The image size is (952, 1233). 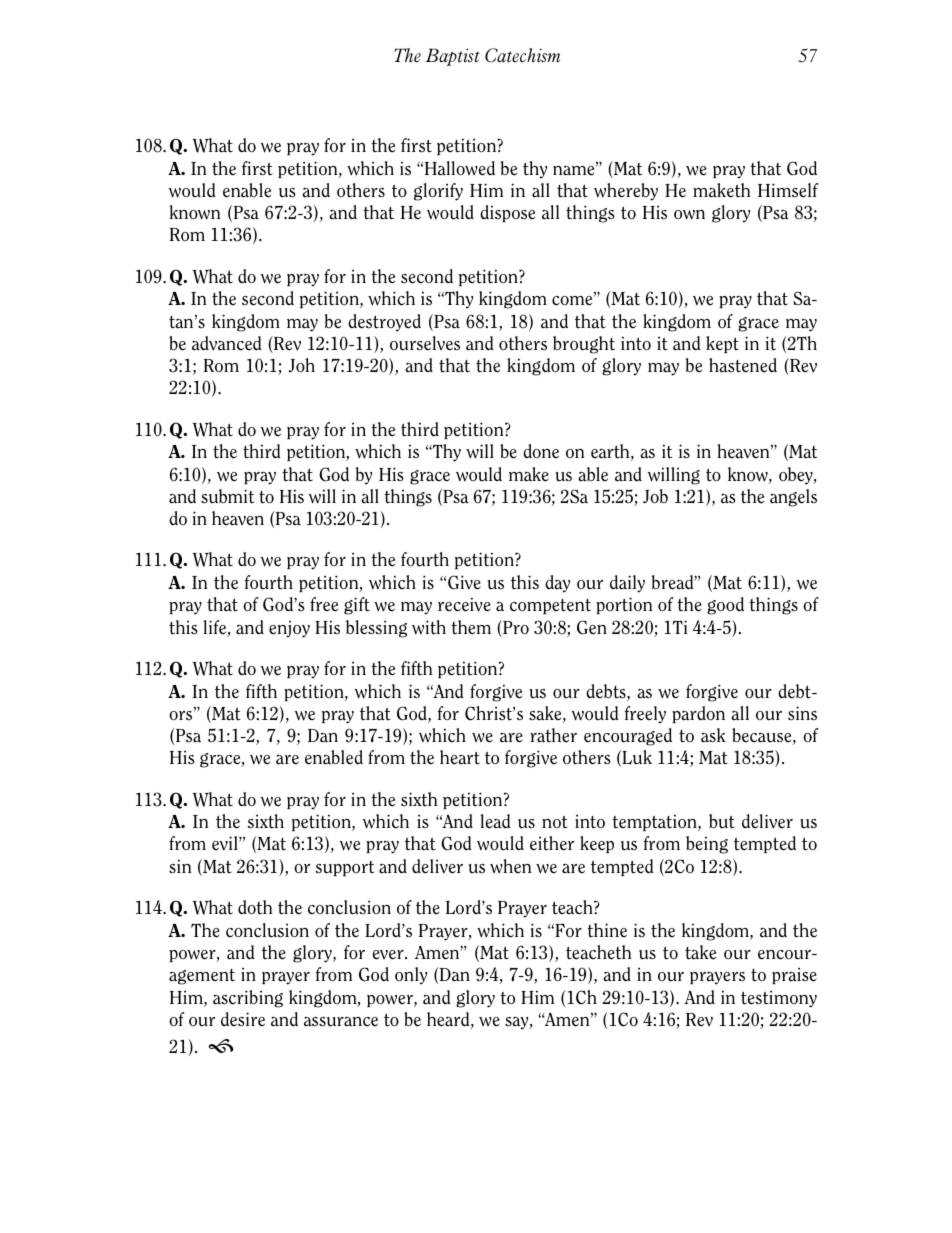 I want to click on Himself, so click(x=788, y=190).
